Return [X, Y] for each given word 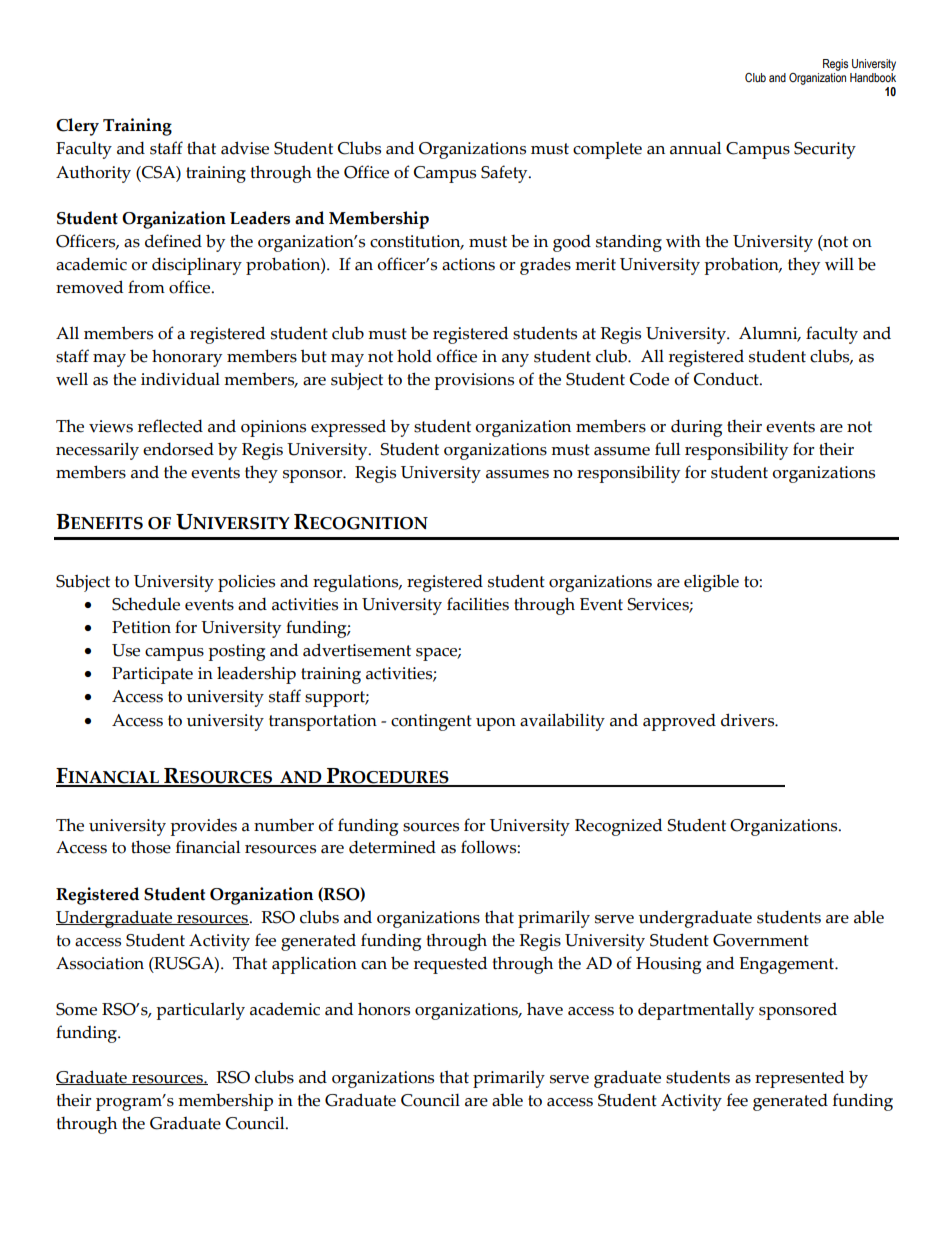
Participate [152, 675]
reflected [170, 426]
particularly [200, 1011]
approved [679, 722]
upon [496, 724]
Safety [505, 174]
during [696, 428]
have [545, 1009]
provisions [474, 381]
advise [245, 148]
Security [825, 150]
